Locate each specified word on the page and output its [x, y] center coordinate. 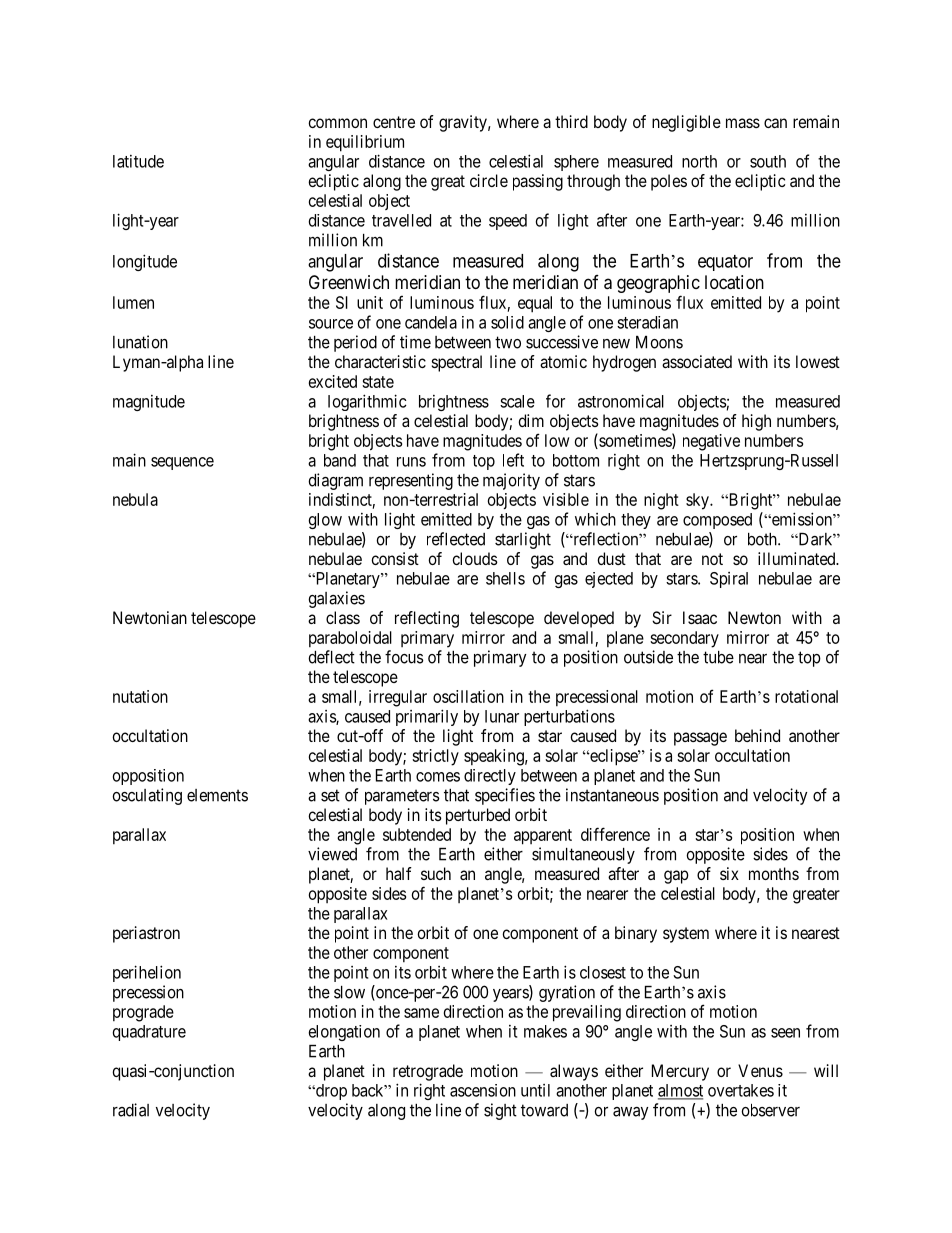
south [768, 161]
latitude [138, 161]
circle [489, 180]
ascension [483, 1090]
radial [131, 1110]
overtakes [741, 1090]
